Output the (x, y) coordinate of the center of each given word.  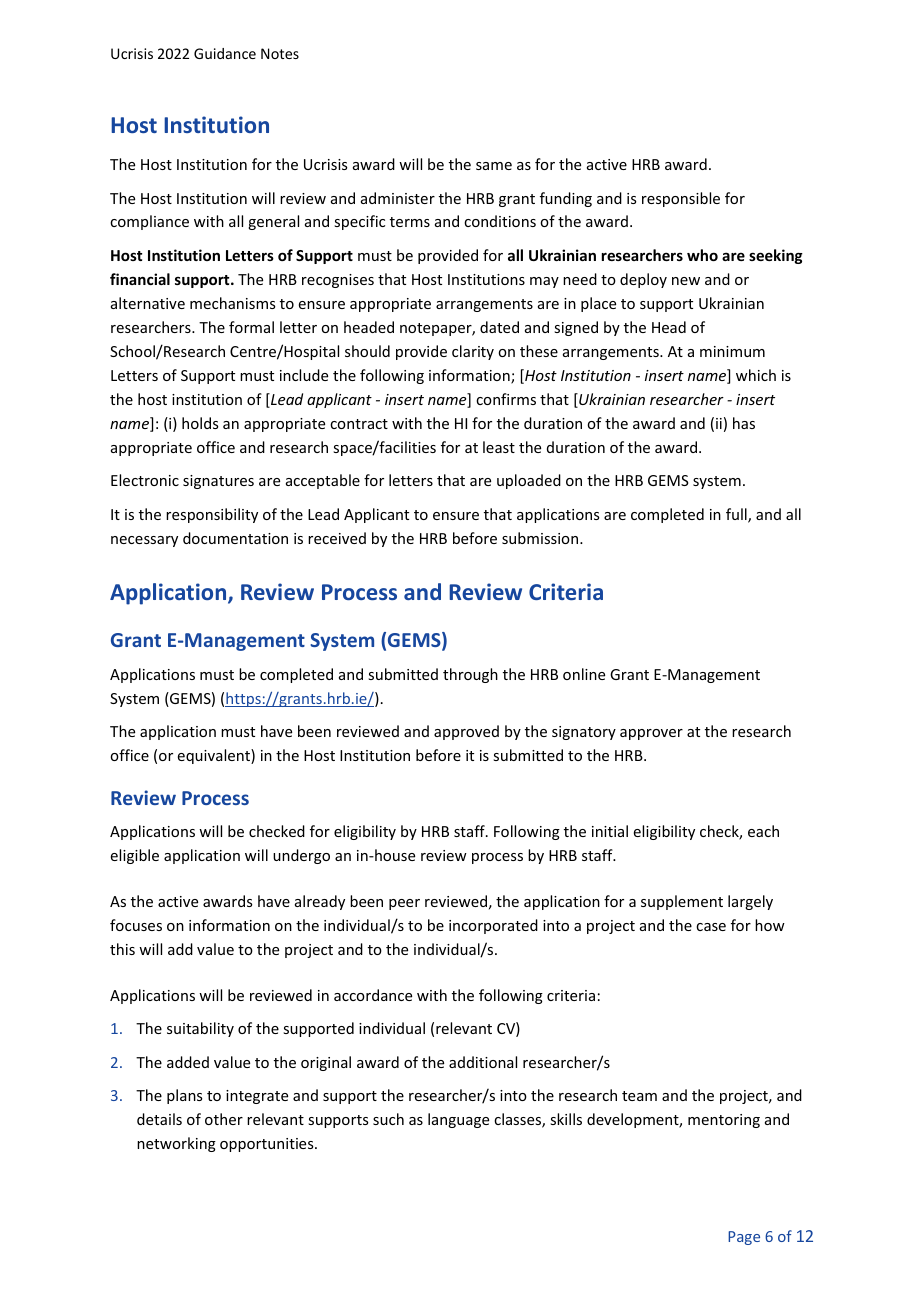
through (470, 675)
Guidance (225, 53)
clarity (473, 352)
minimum (732, 351)
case (711, 927)
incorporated (493, 926)
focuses (136, 925)
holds (200, 423)
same (494, 166)
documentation (235, 538)
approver (651, 734)
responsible (681, 199)
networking (176, 1144)
